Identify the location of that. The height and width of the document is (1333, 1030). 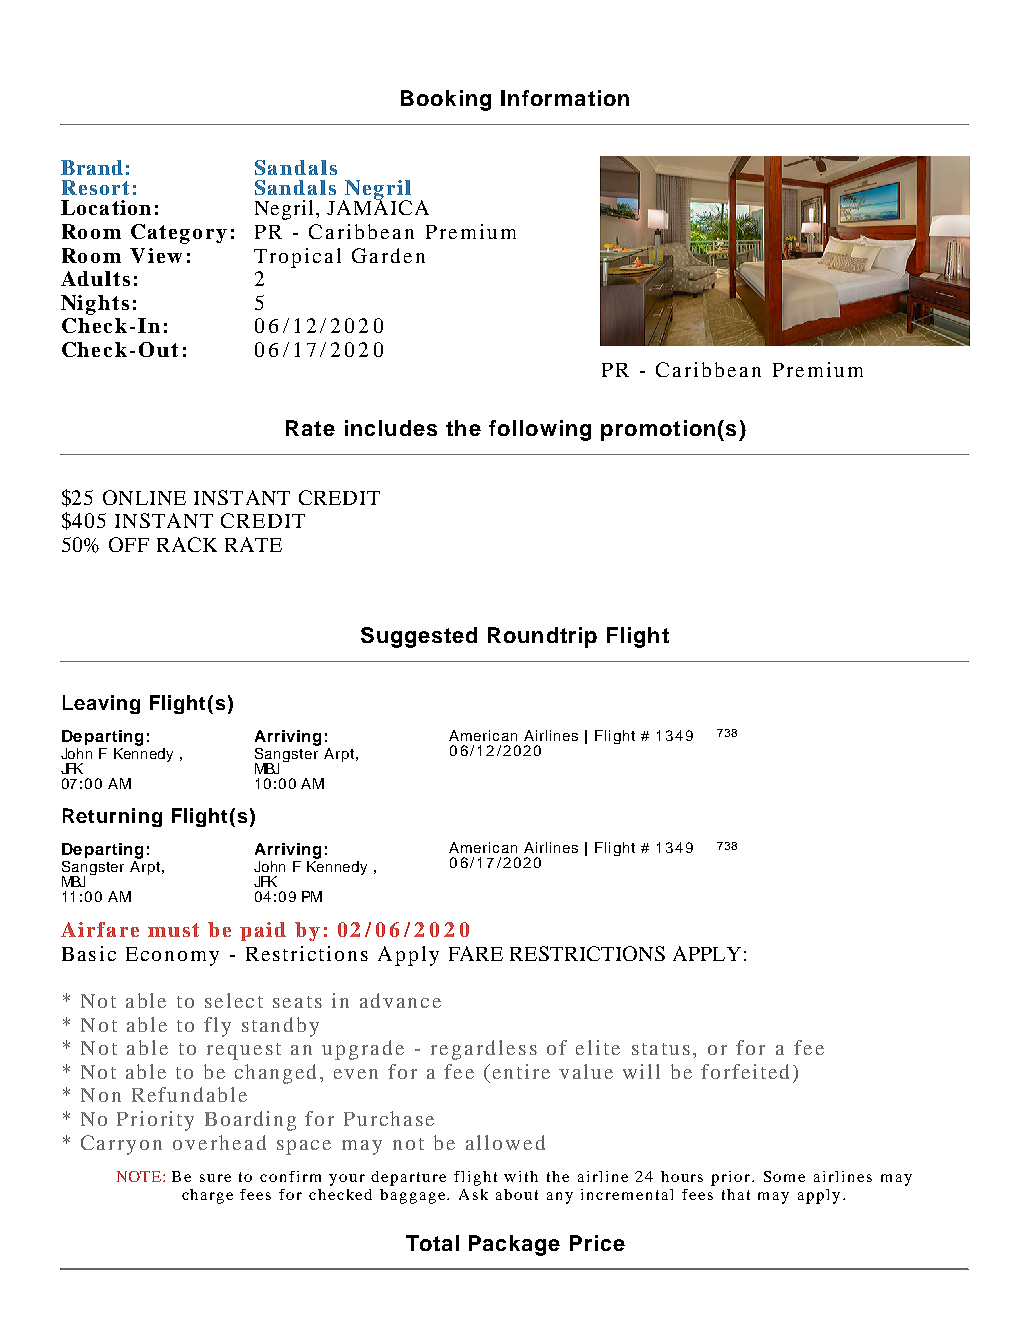
(736, 1194).
